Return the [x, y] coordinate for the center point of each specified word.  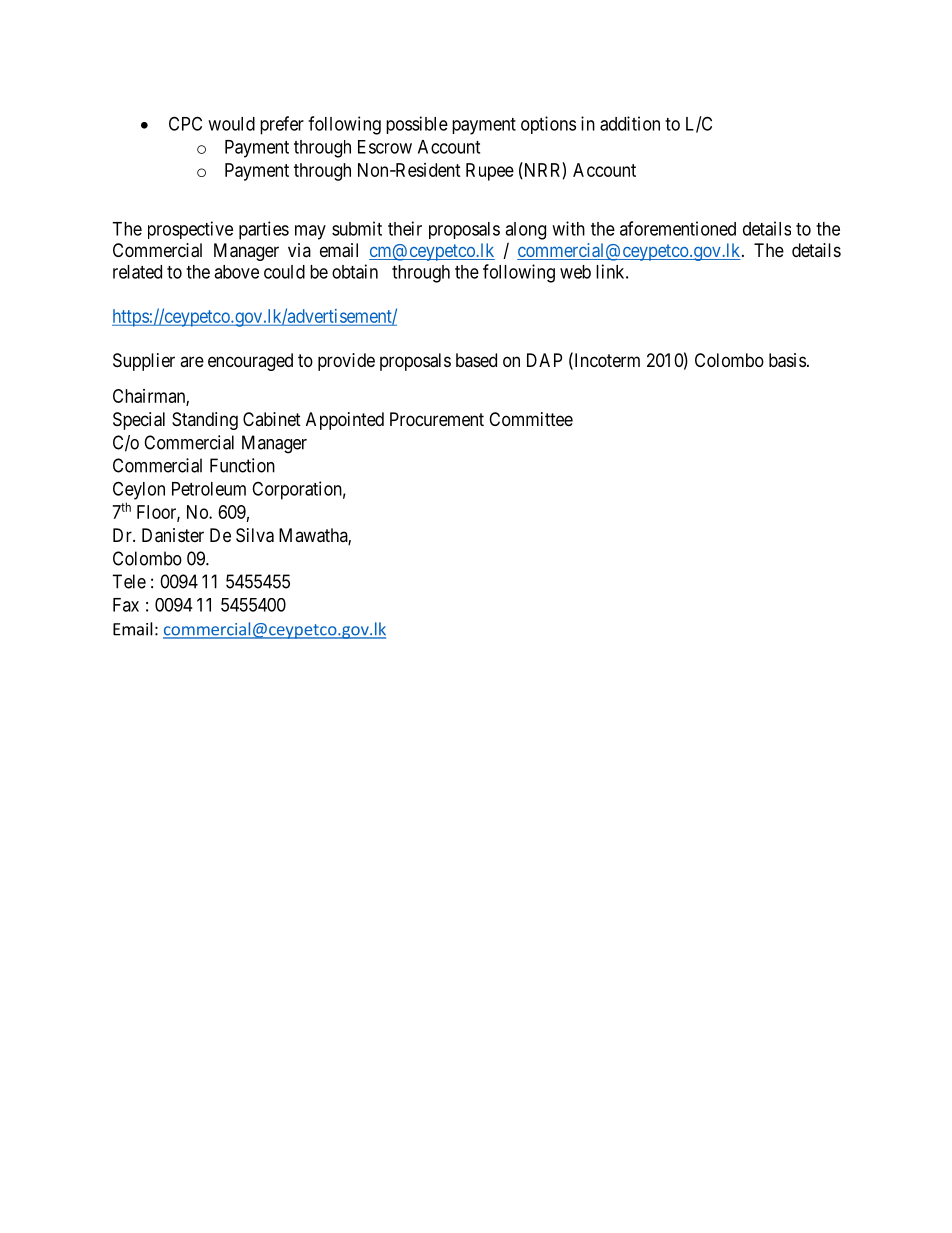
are [192, 361]
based [476, 360]
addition [630, 123]
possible [417, 125]
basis [787, 360]
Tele [129, 581]
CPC [185, 123]
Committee [531, 419]
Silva [255, 535]
